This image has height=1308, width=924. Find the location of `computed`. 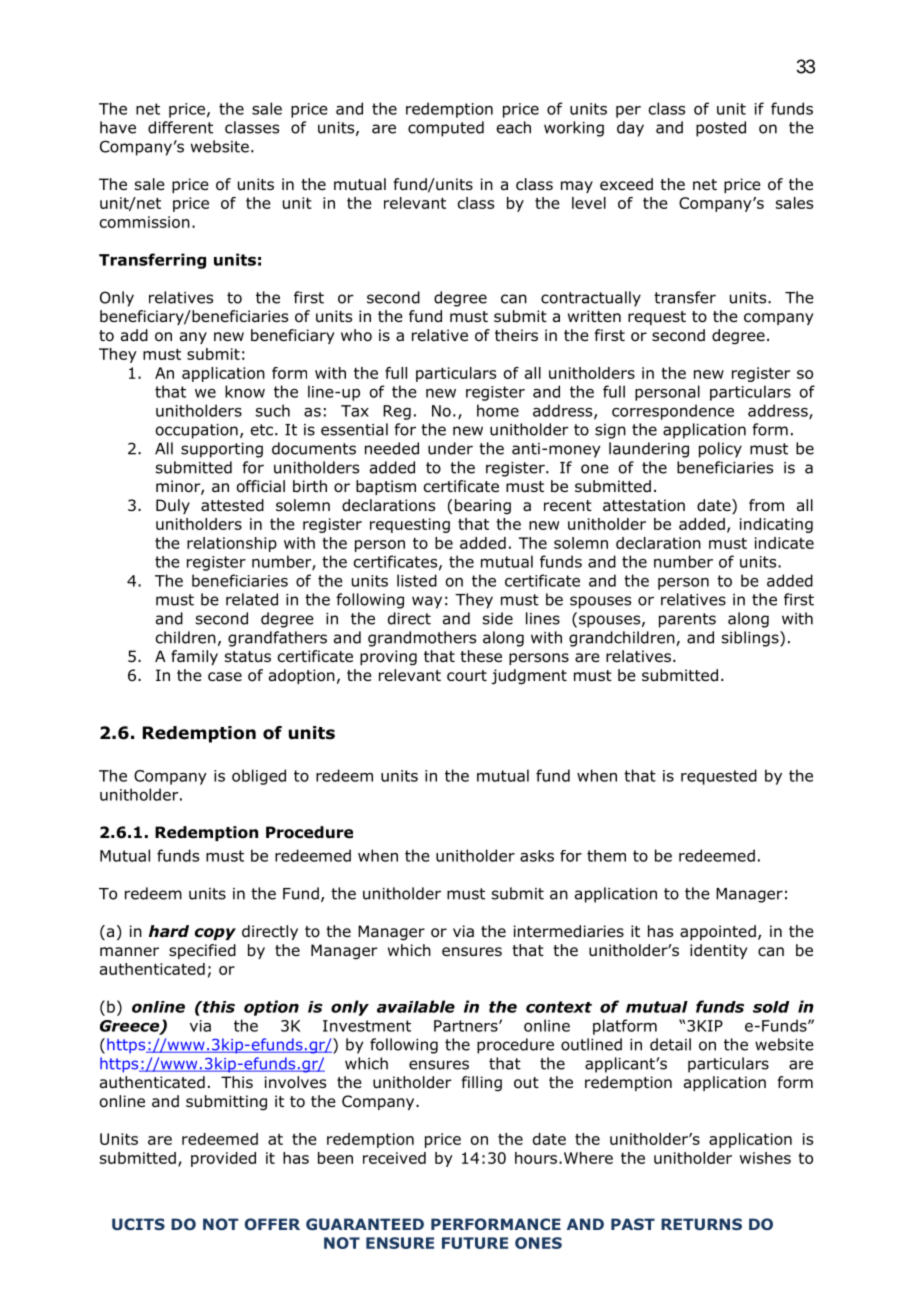

computed is located at coordinates (446, 129).
